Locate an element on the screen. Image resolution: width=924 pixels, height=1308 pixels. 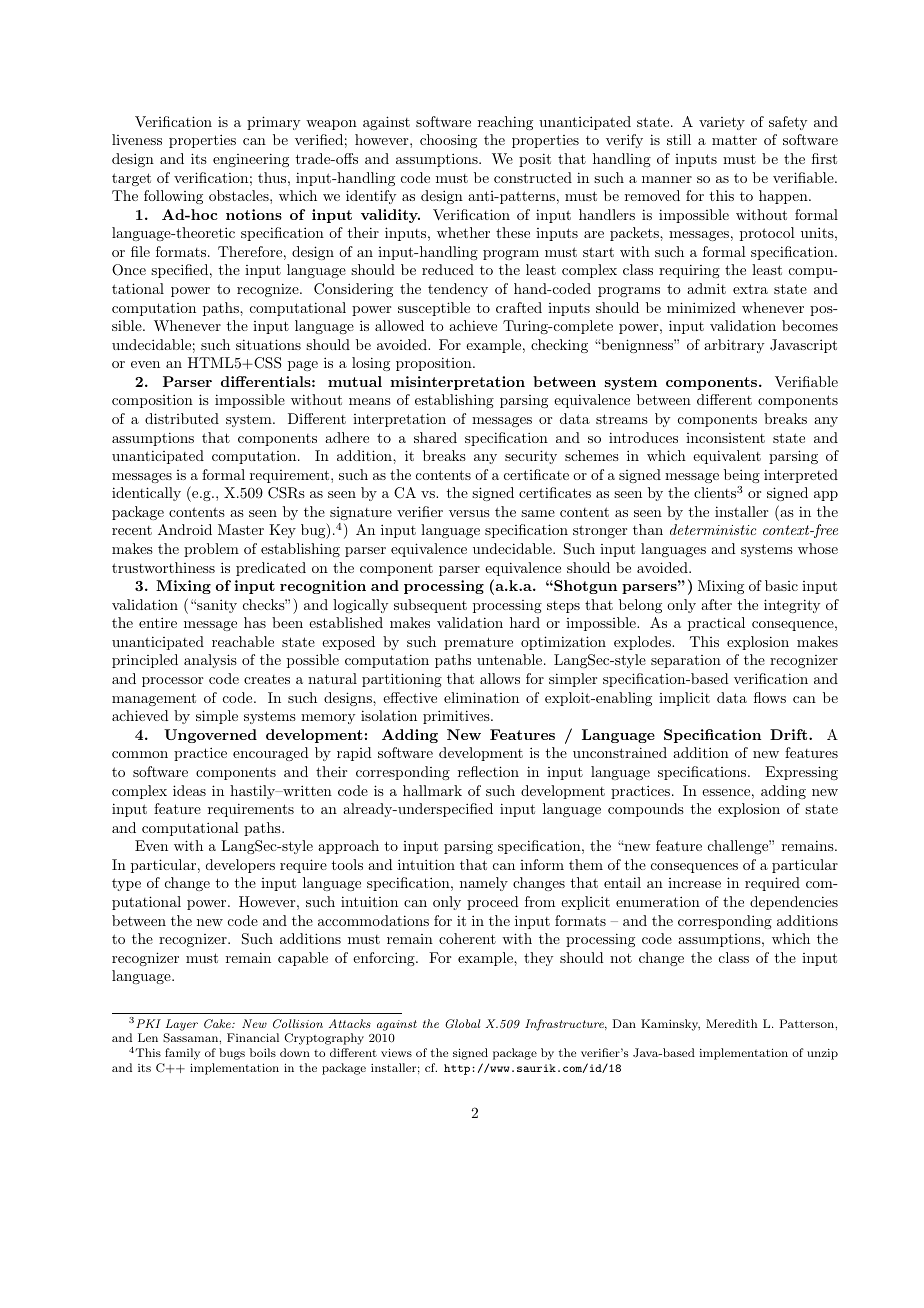
choosing is located at coordinates (448, 141).
